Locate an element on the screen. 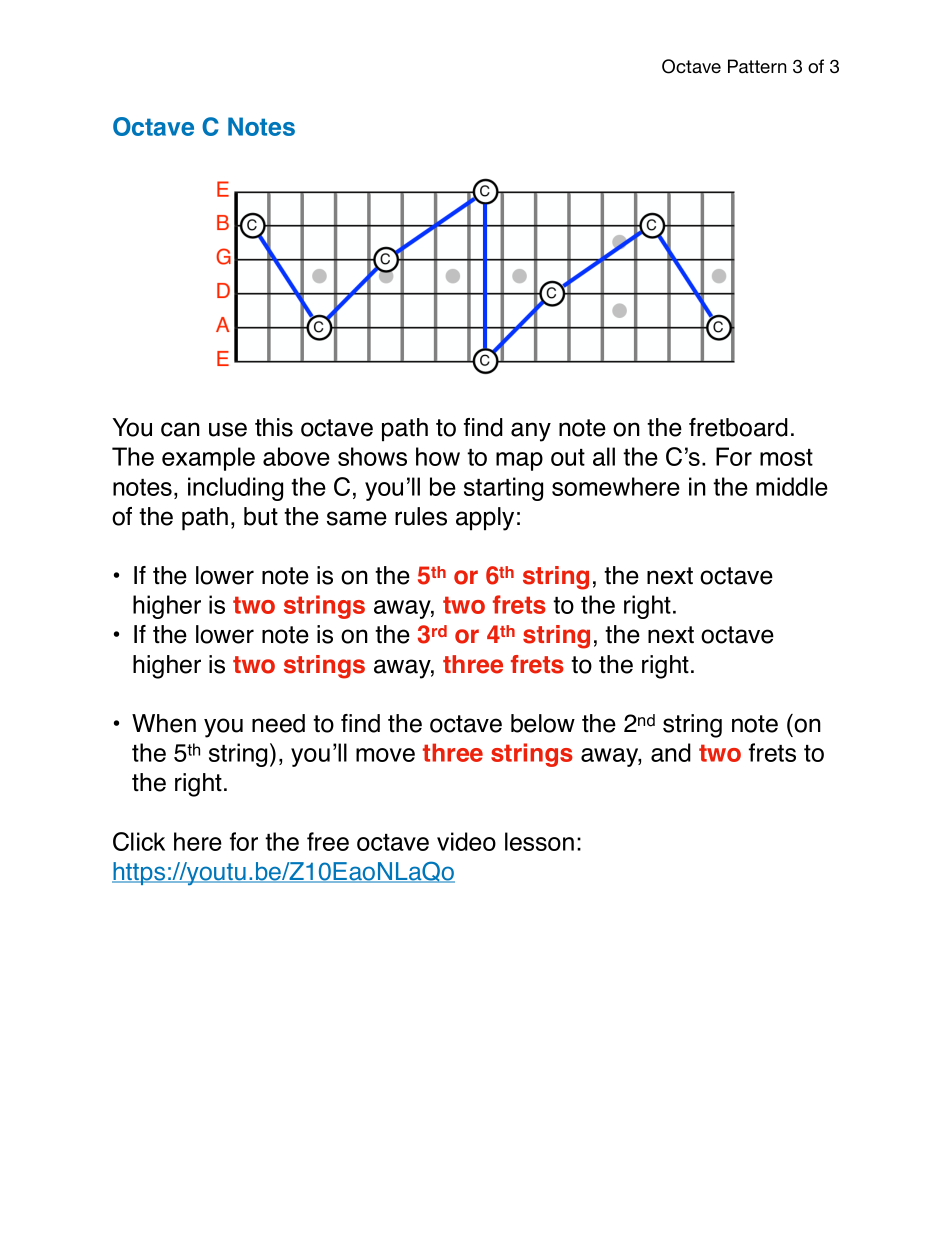  most is located at coordinates (786, 457).
